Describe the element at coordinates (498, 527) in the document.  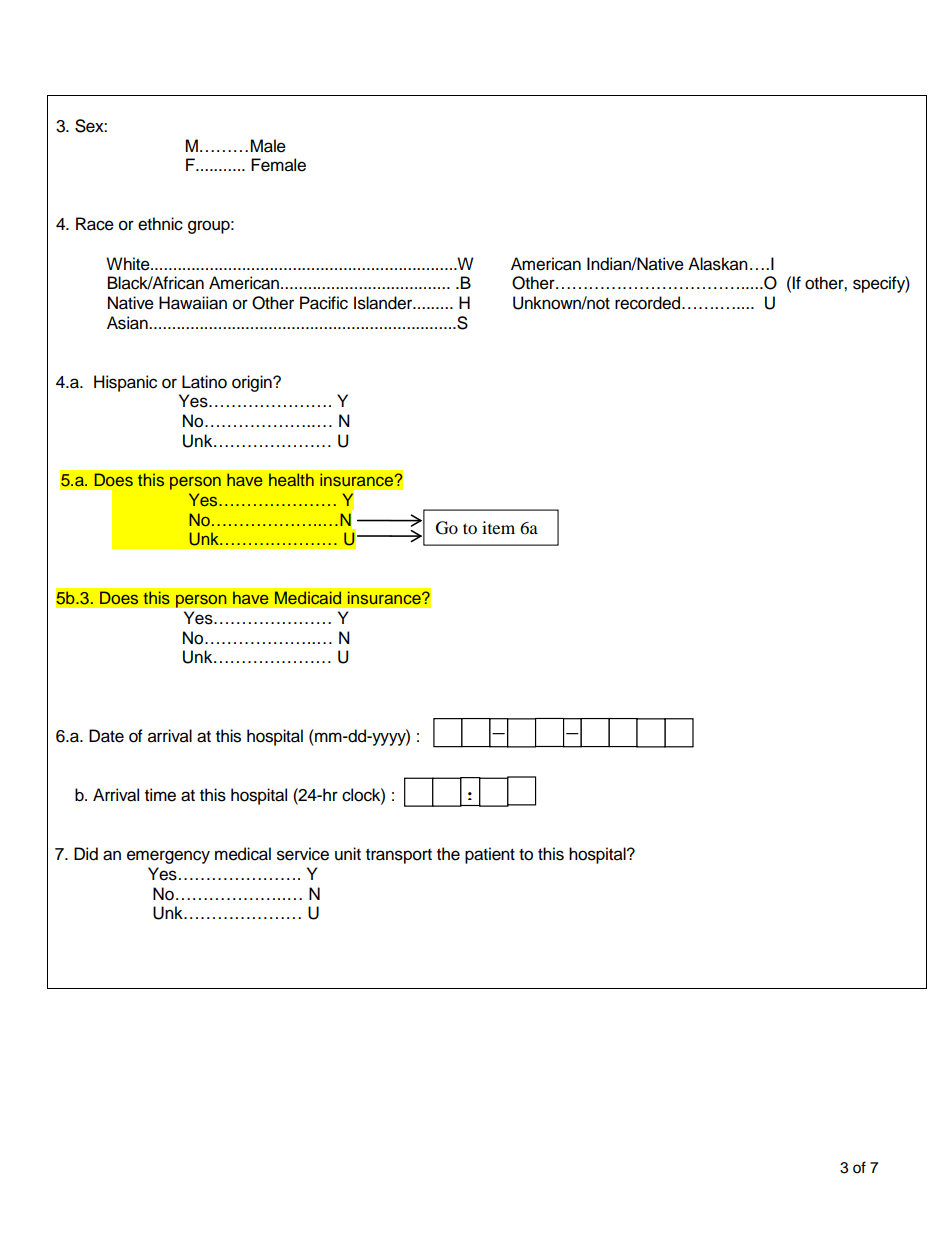
I see `item` at that location.
